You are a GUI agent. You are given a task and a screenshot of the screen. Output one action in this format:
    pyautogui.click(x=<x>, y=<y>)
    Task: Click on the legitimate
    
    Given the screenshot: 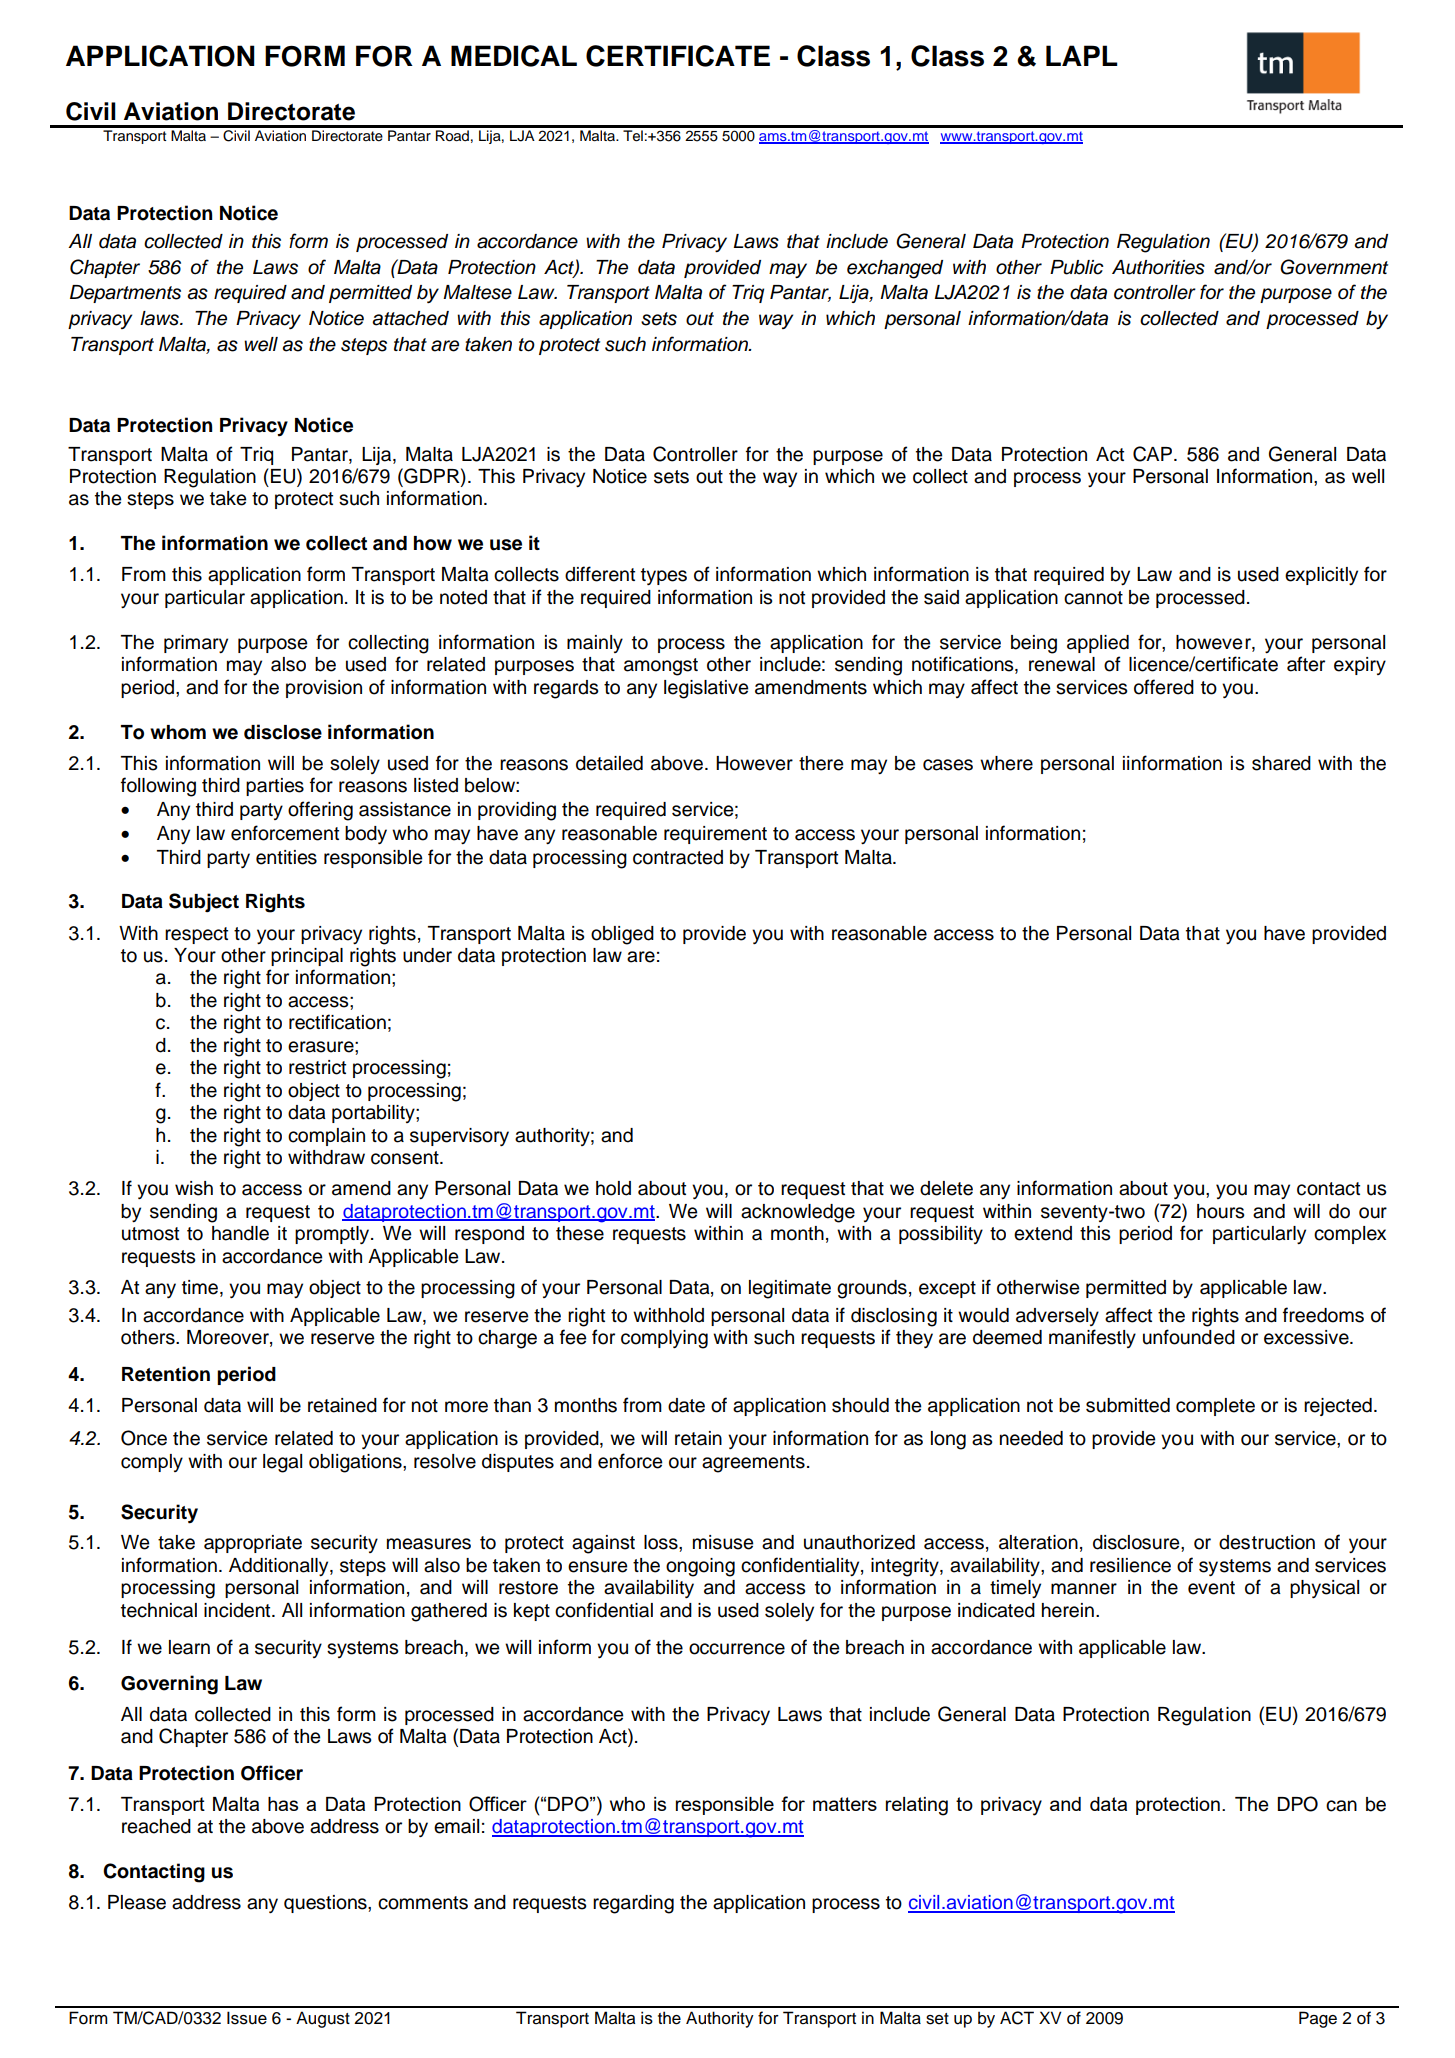 What is the action you would take?
    pyautogui.click(x=790, y=1289)
